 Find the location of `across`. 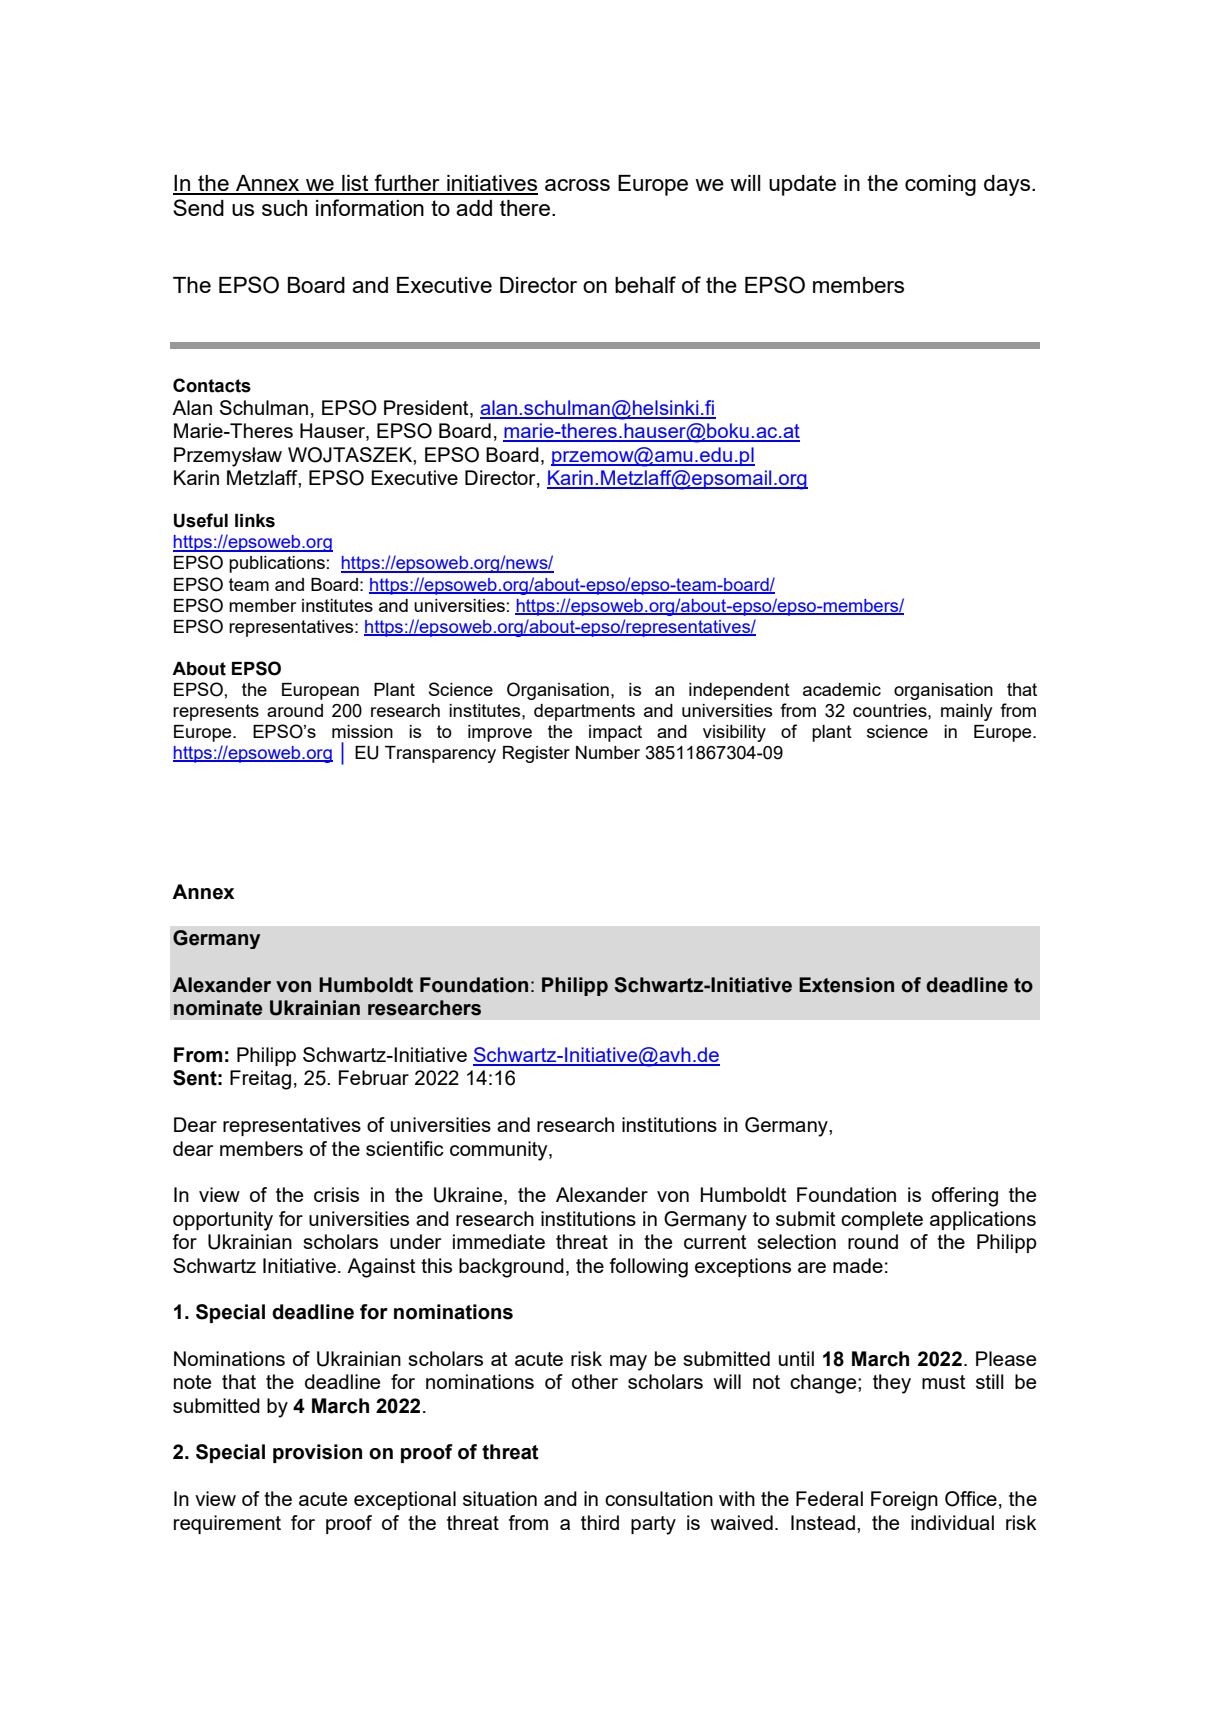

across is located at coordinates (577, 185).
